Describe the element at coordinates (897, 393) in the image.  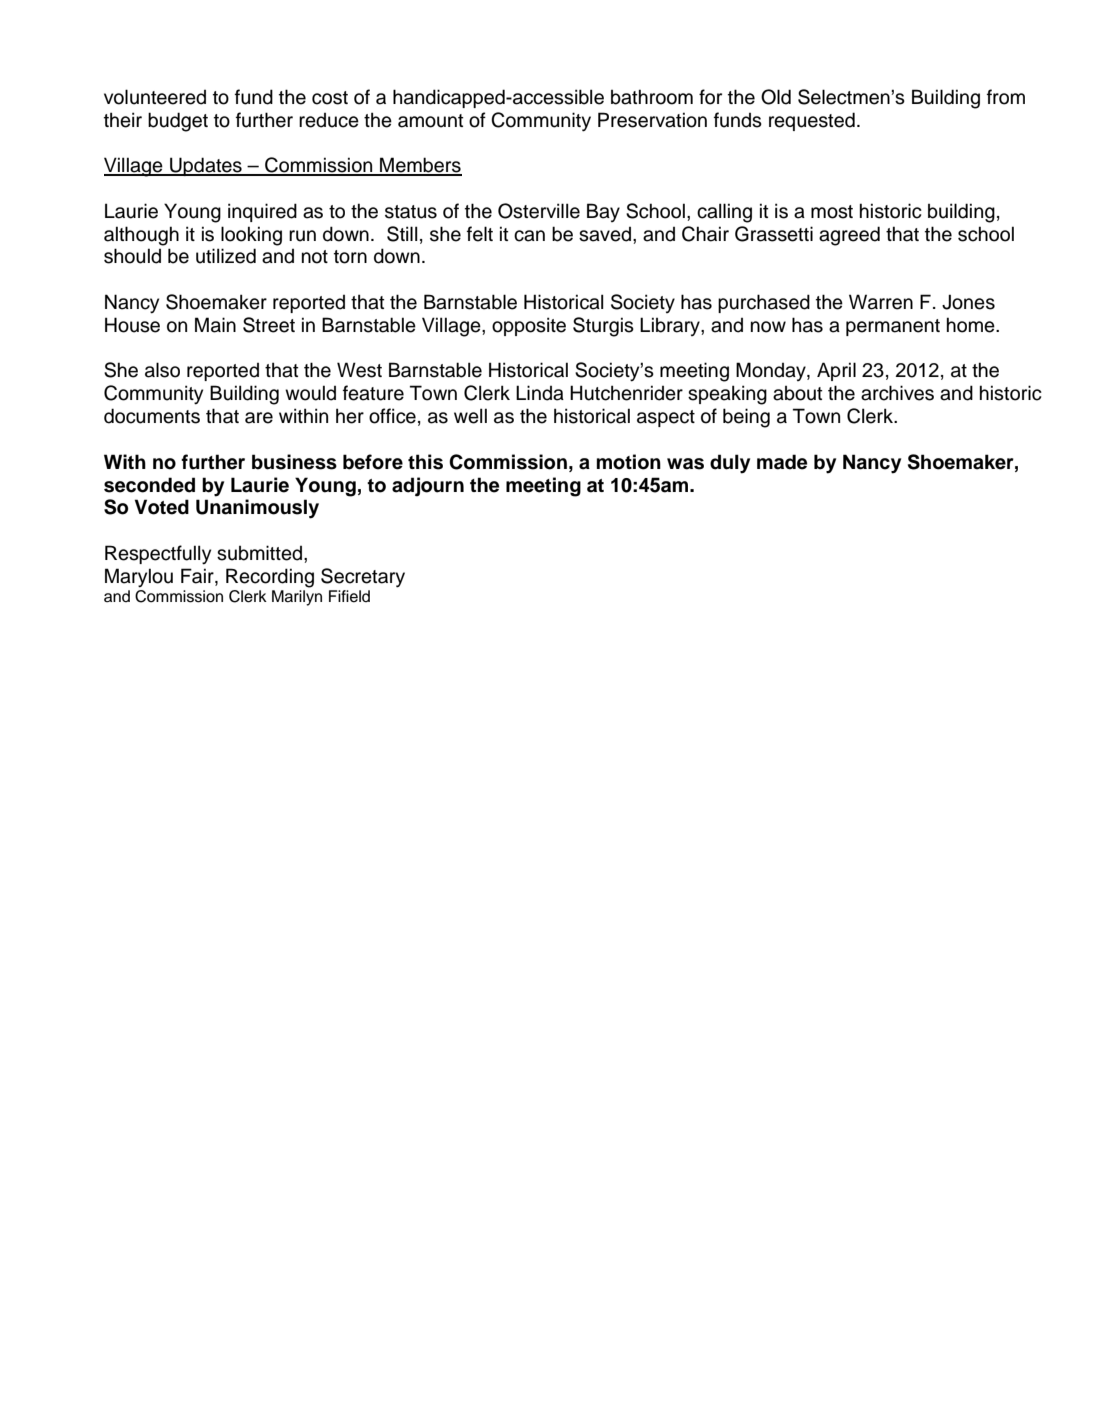
I see `archives` at that location.
